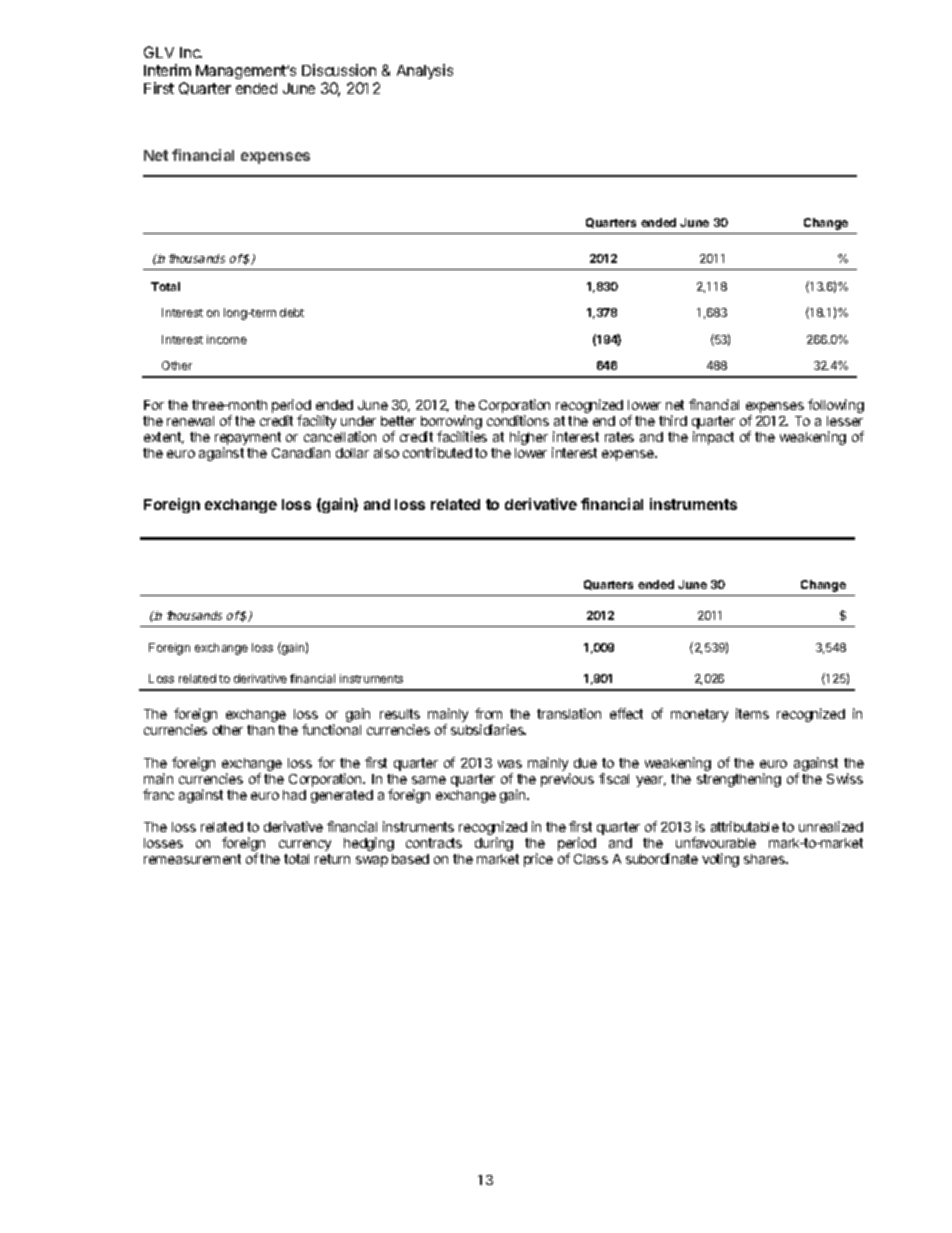 This screenshot has width=952, height=1233. What do you see at coordinates (713, 438) in the screenshot?
I see `impact` at bounding box center [713, 438].
